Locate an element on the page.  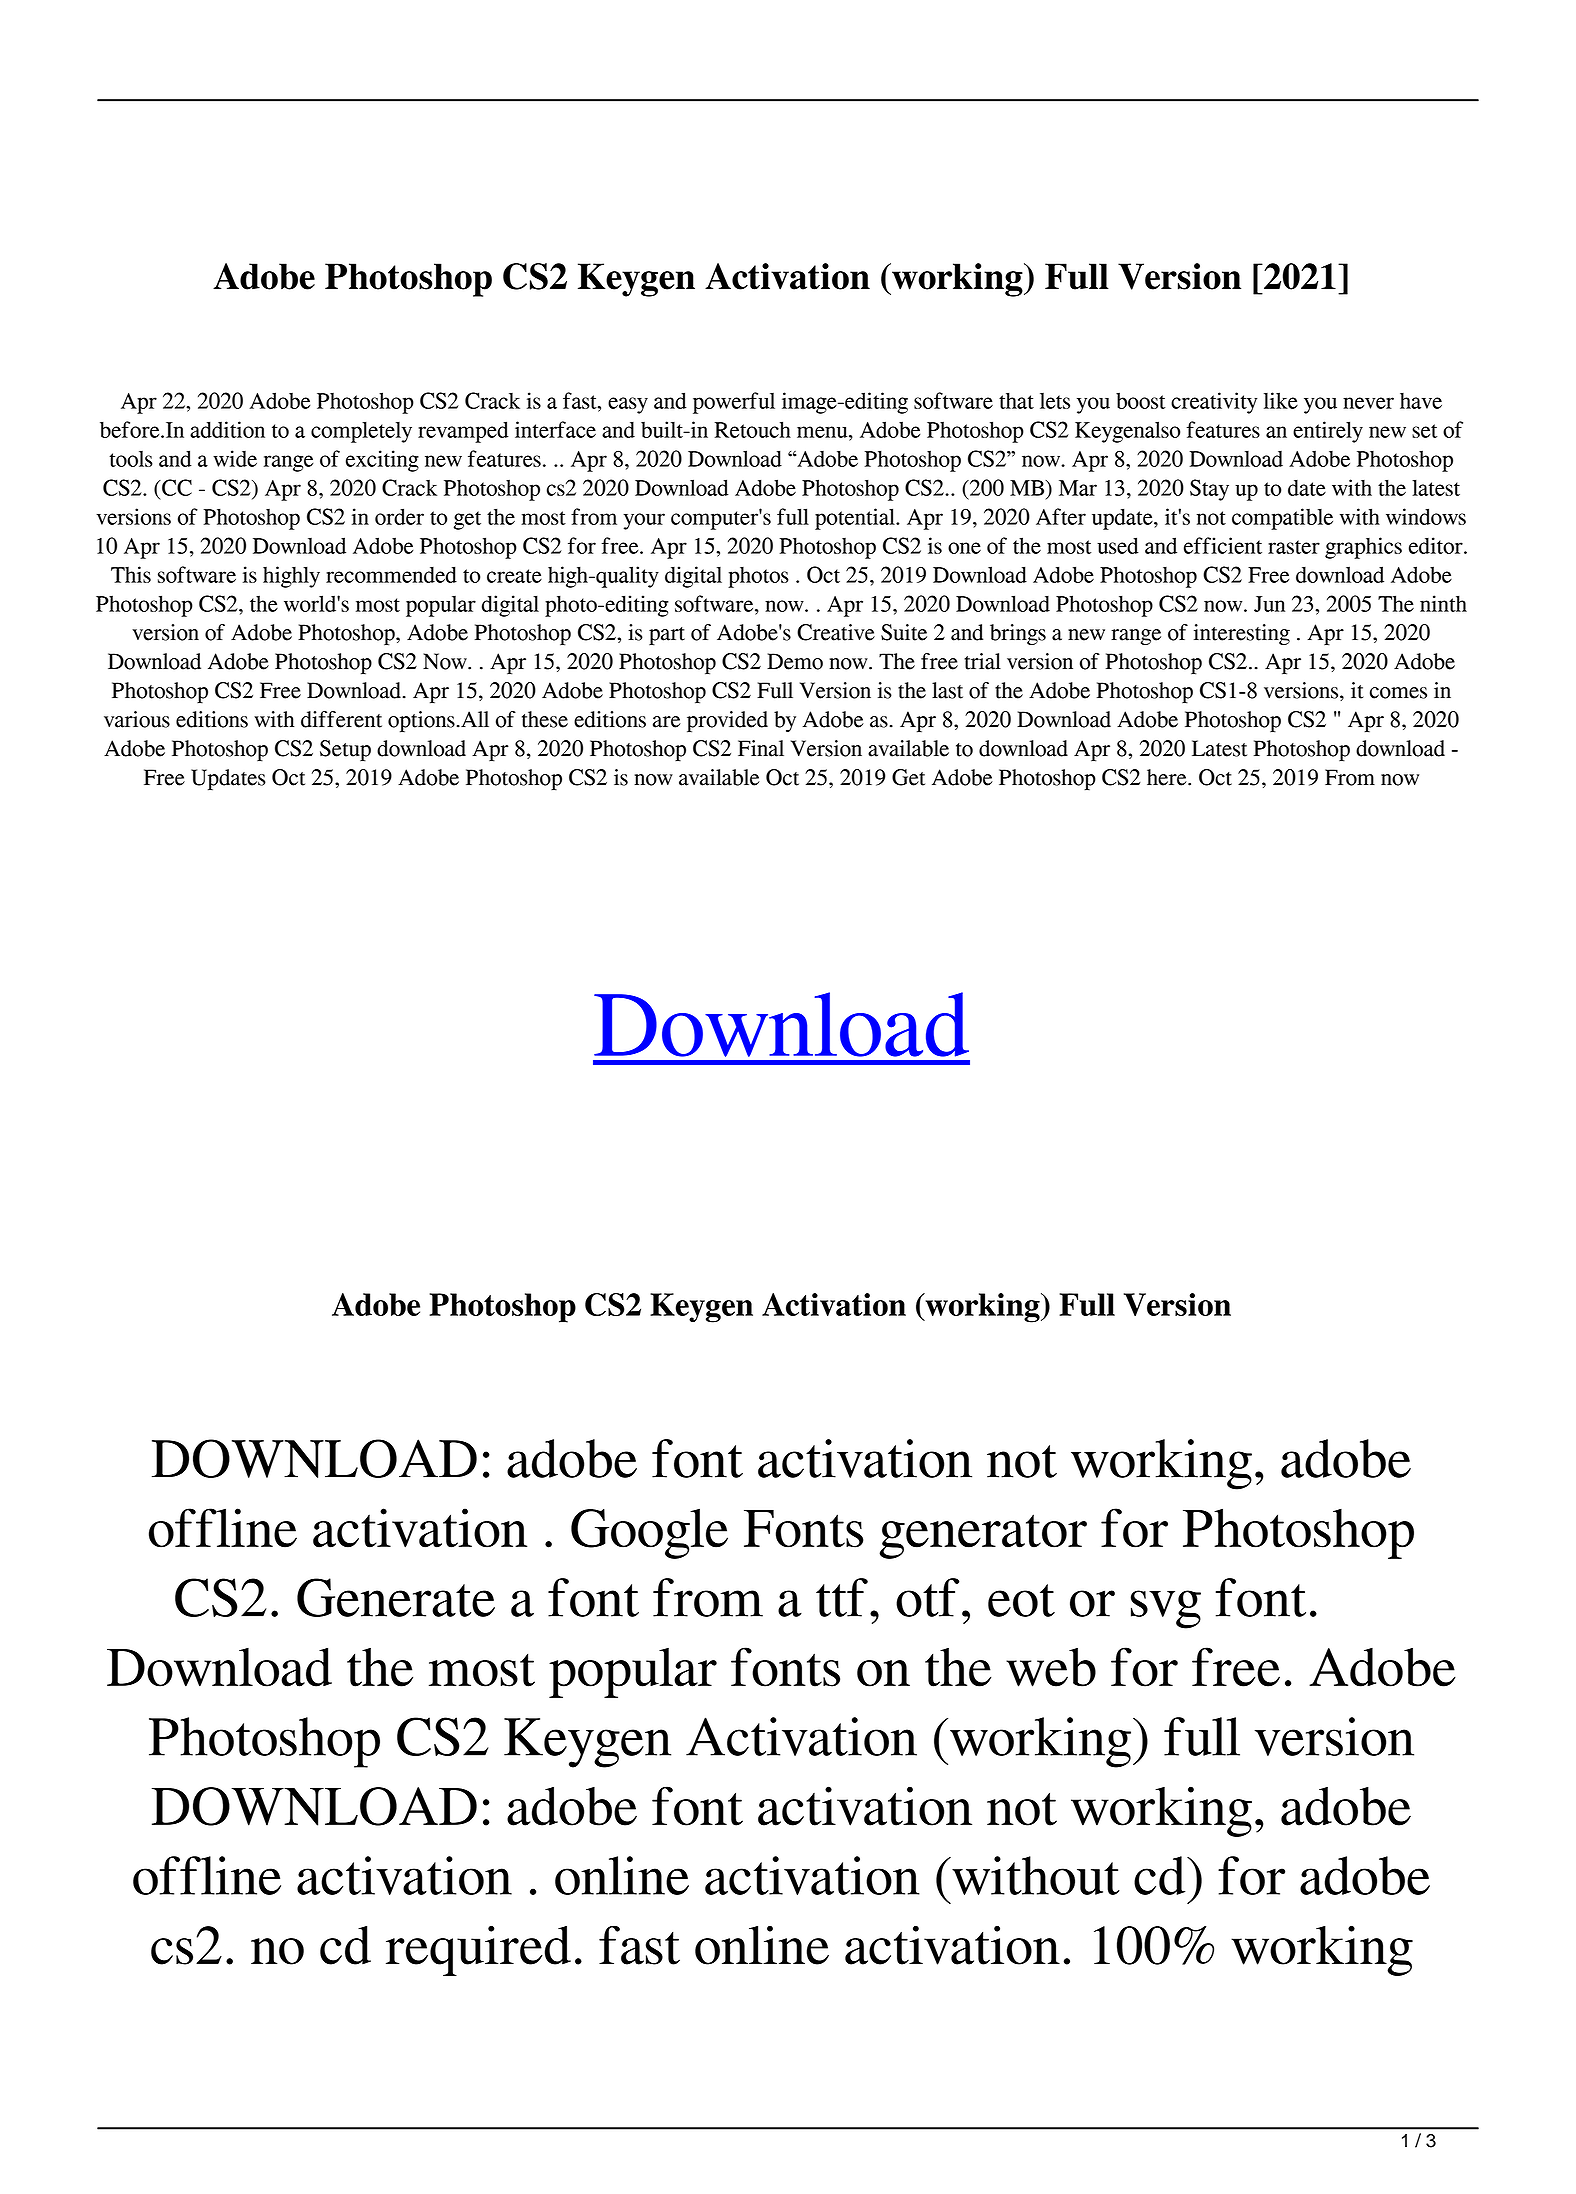
Final is located at coordinates (761, 748).
